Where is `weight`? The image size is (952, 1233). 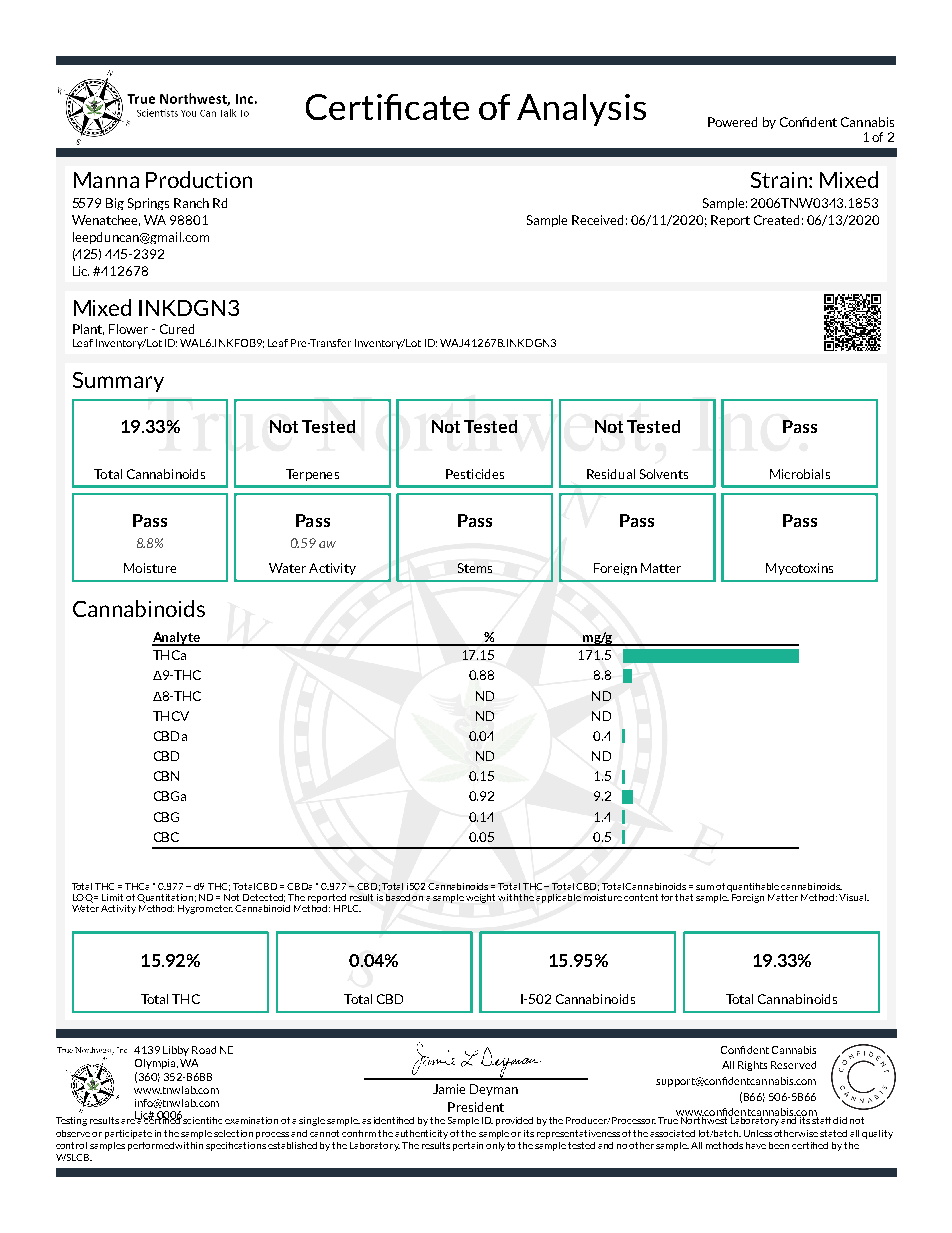 weight is located at coordinates (480, 898).
